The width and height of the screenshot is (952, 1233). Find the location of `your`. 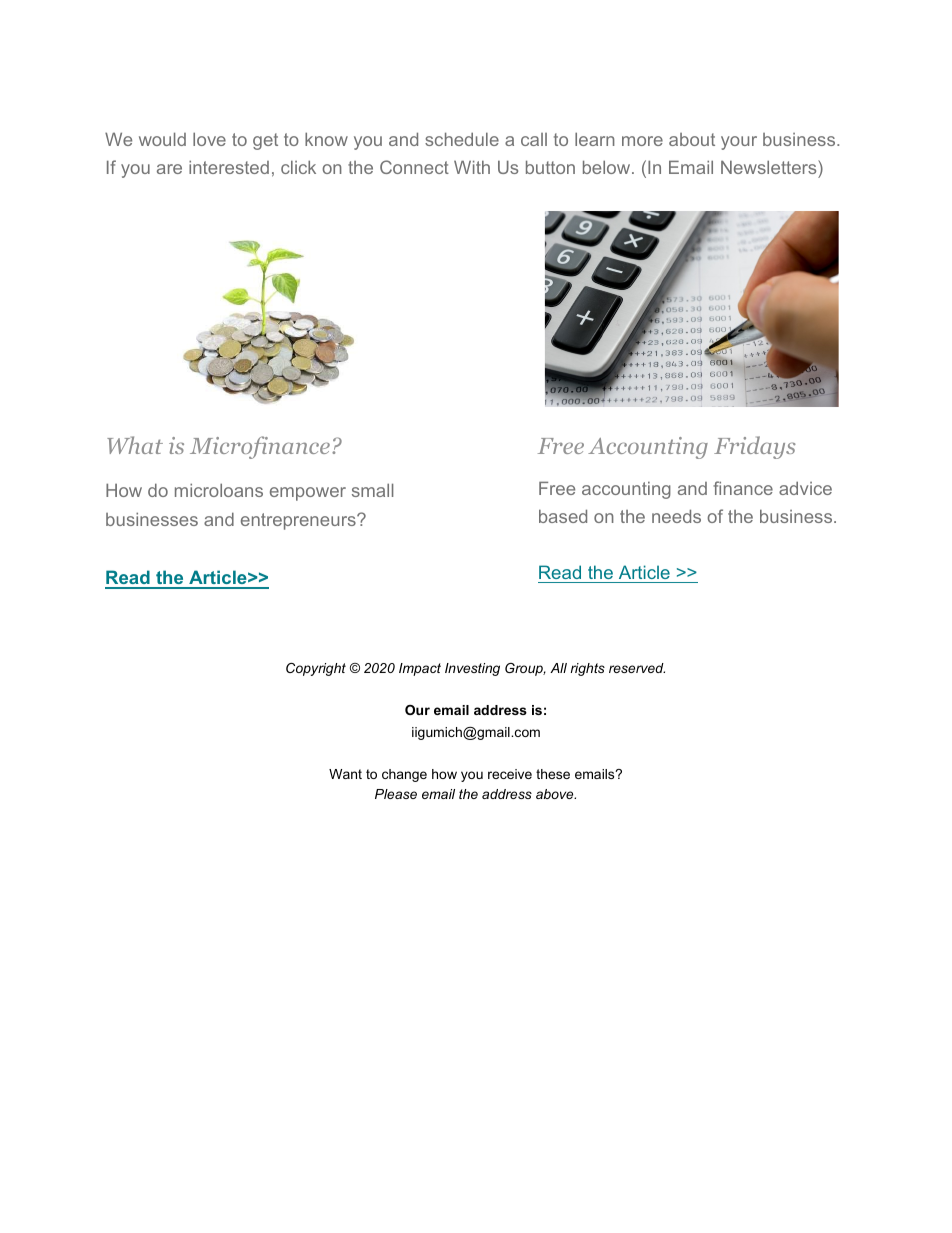

your is located at coordinates (739, 143).
